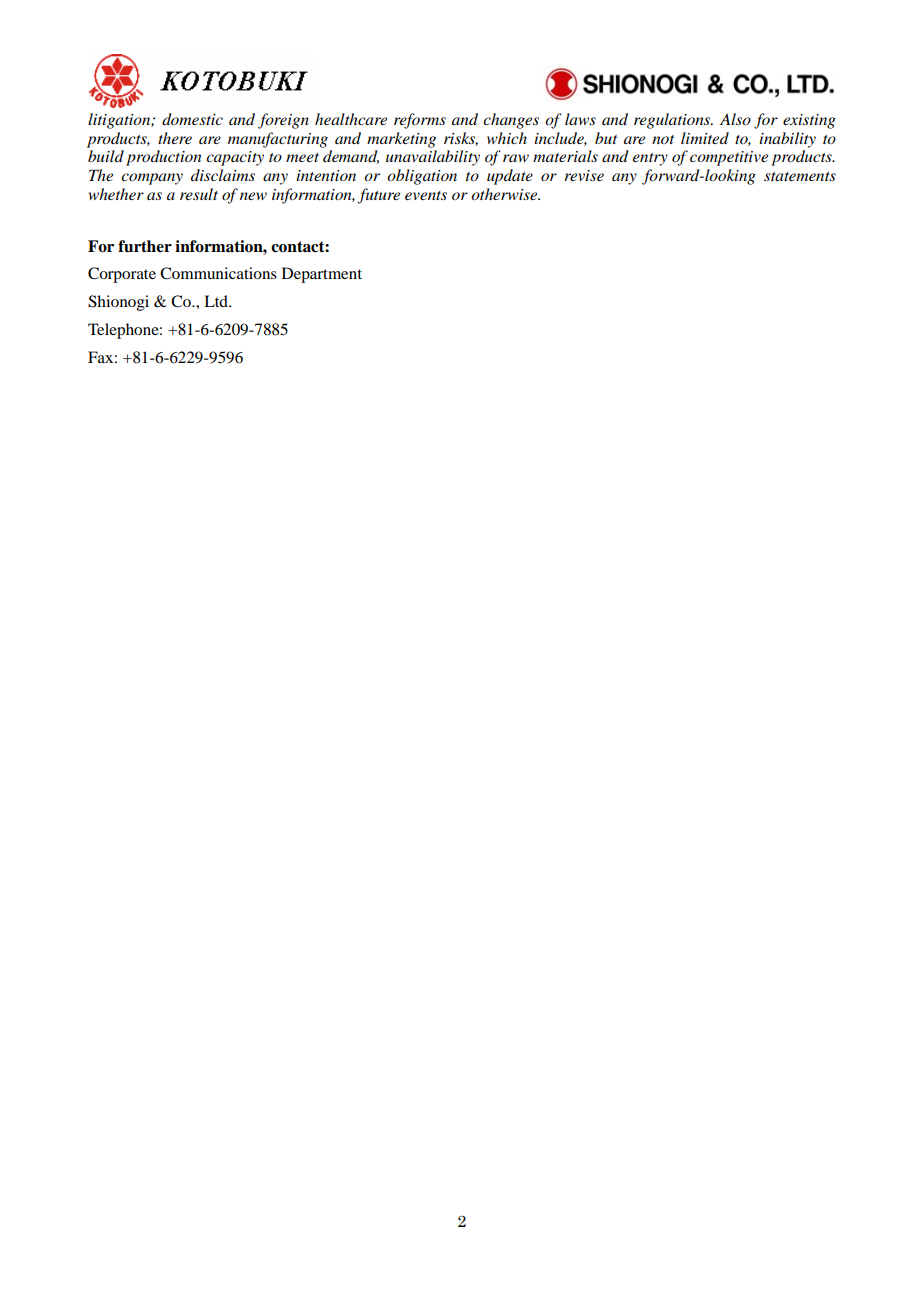  I want to click on domestic, so click(192, 119).
